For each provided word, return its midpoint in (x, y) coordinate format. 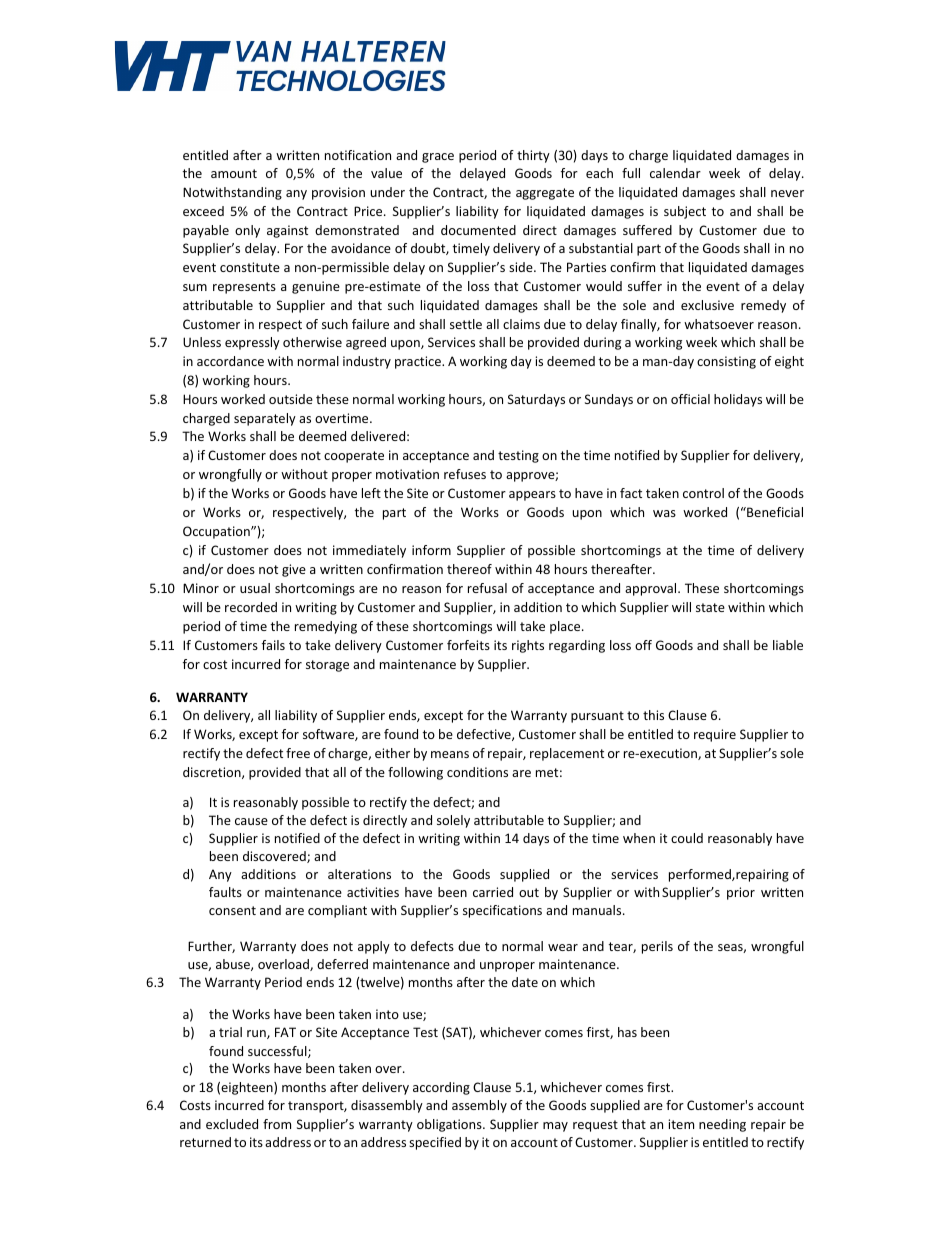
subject (685, 212)
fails (273, 645)
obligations (450, 1125)
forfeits (468, 645)
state (710, 607)
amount (234, 173)
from (277, 1124)
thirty (533, 156)
